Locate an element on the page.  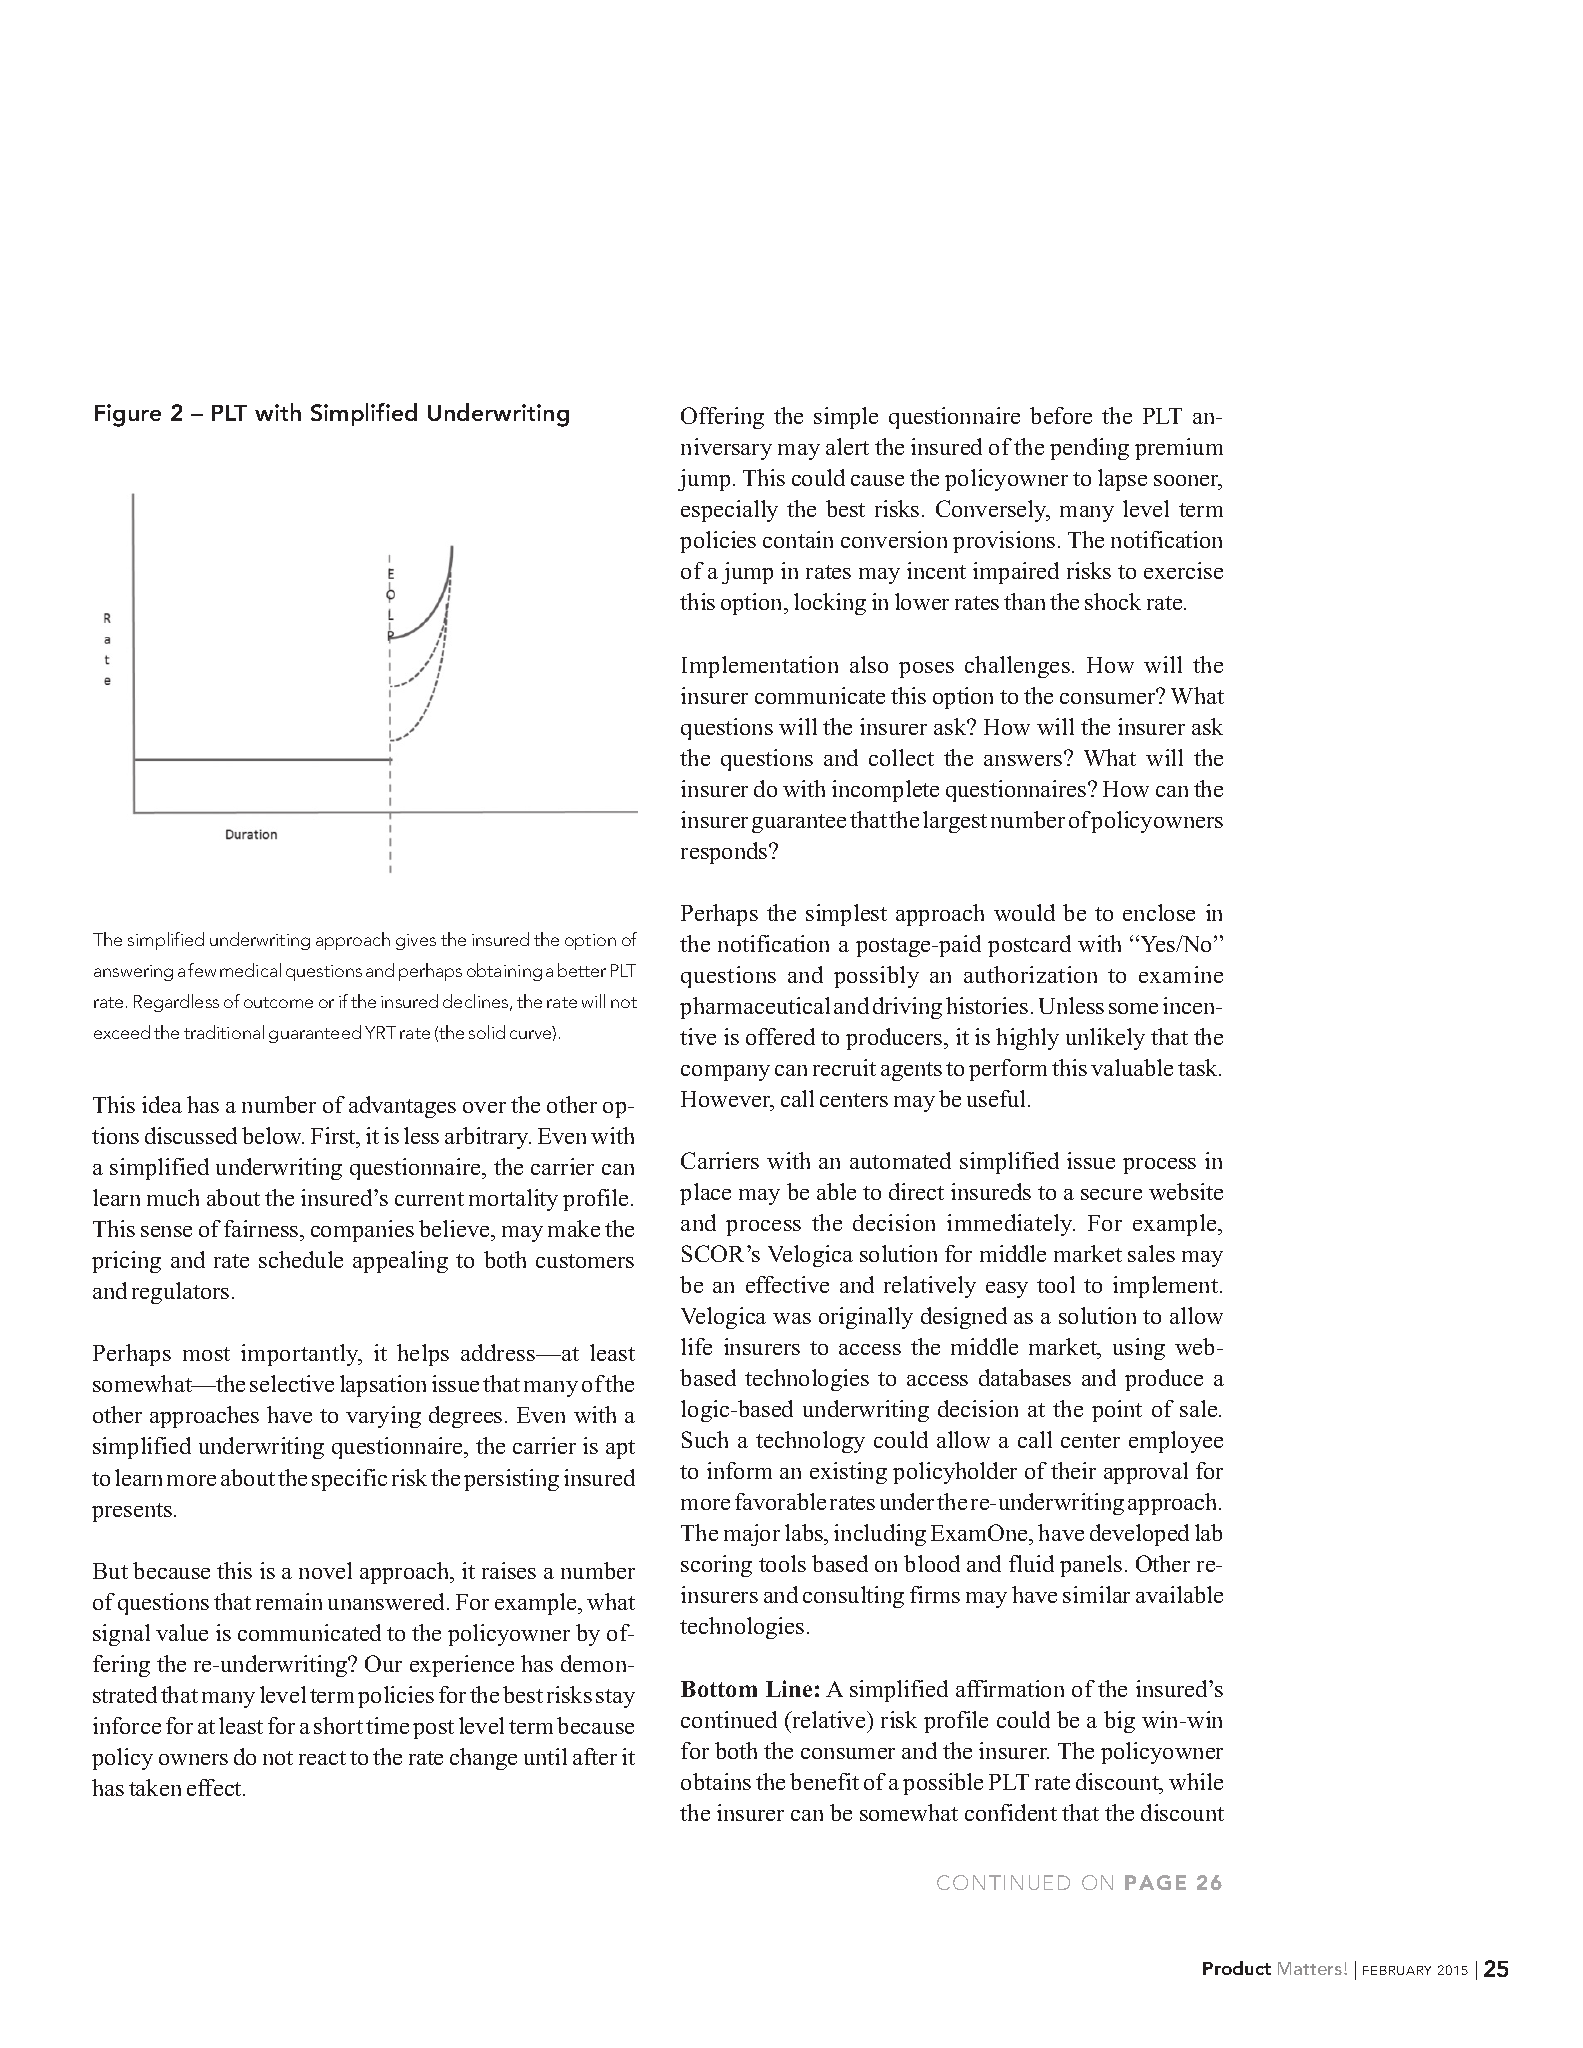
website is located at coordinates (1186, 1191).
